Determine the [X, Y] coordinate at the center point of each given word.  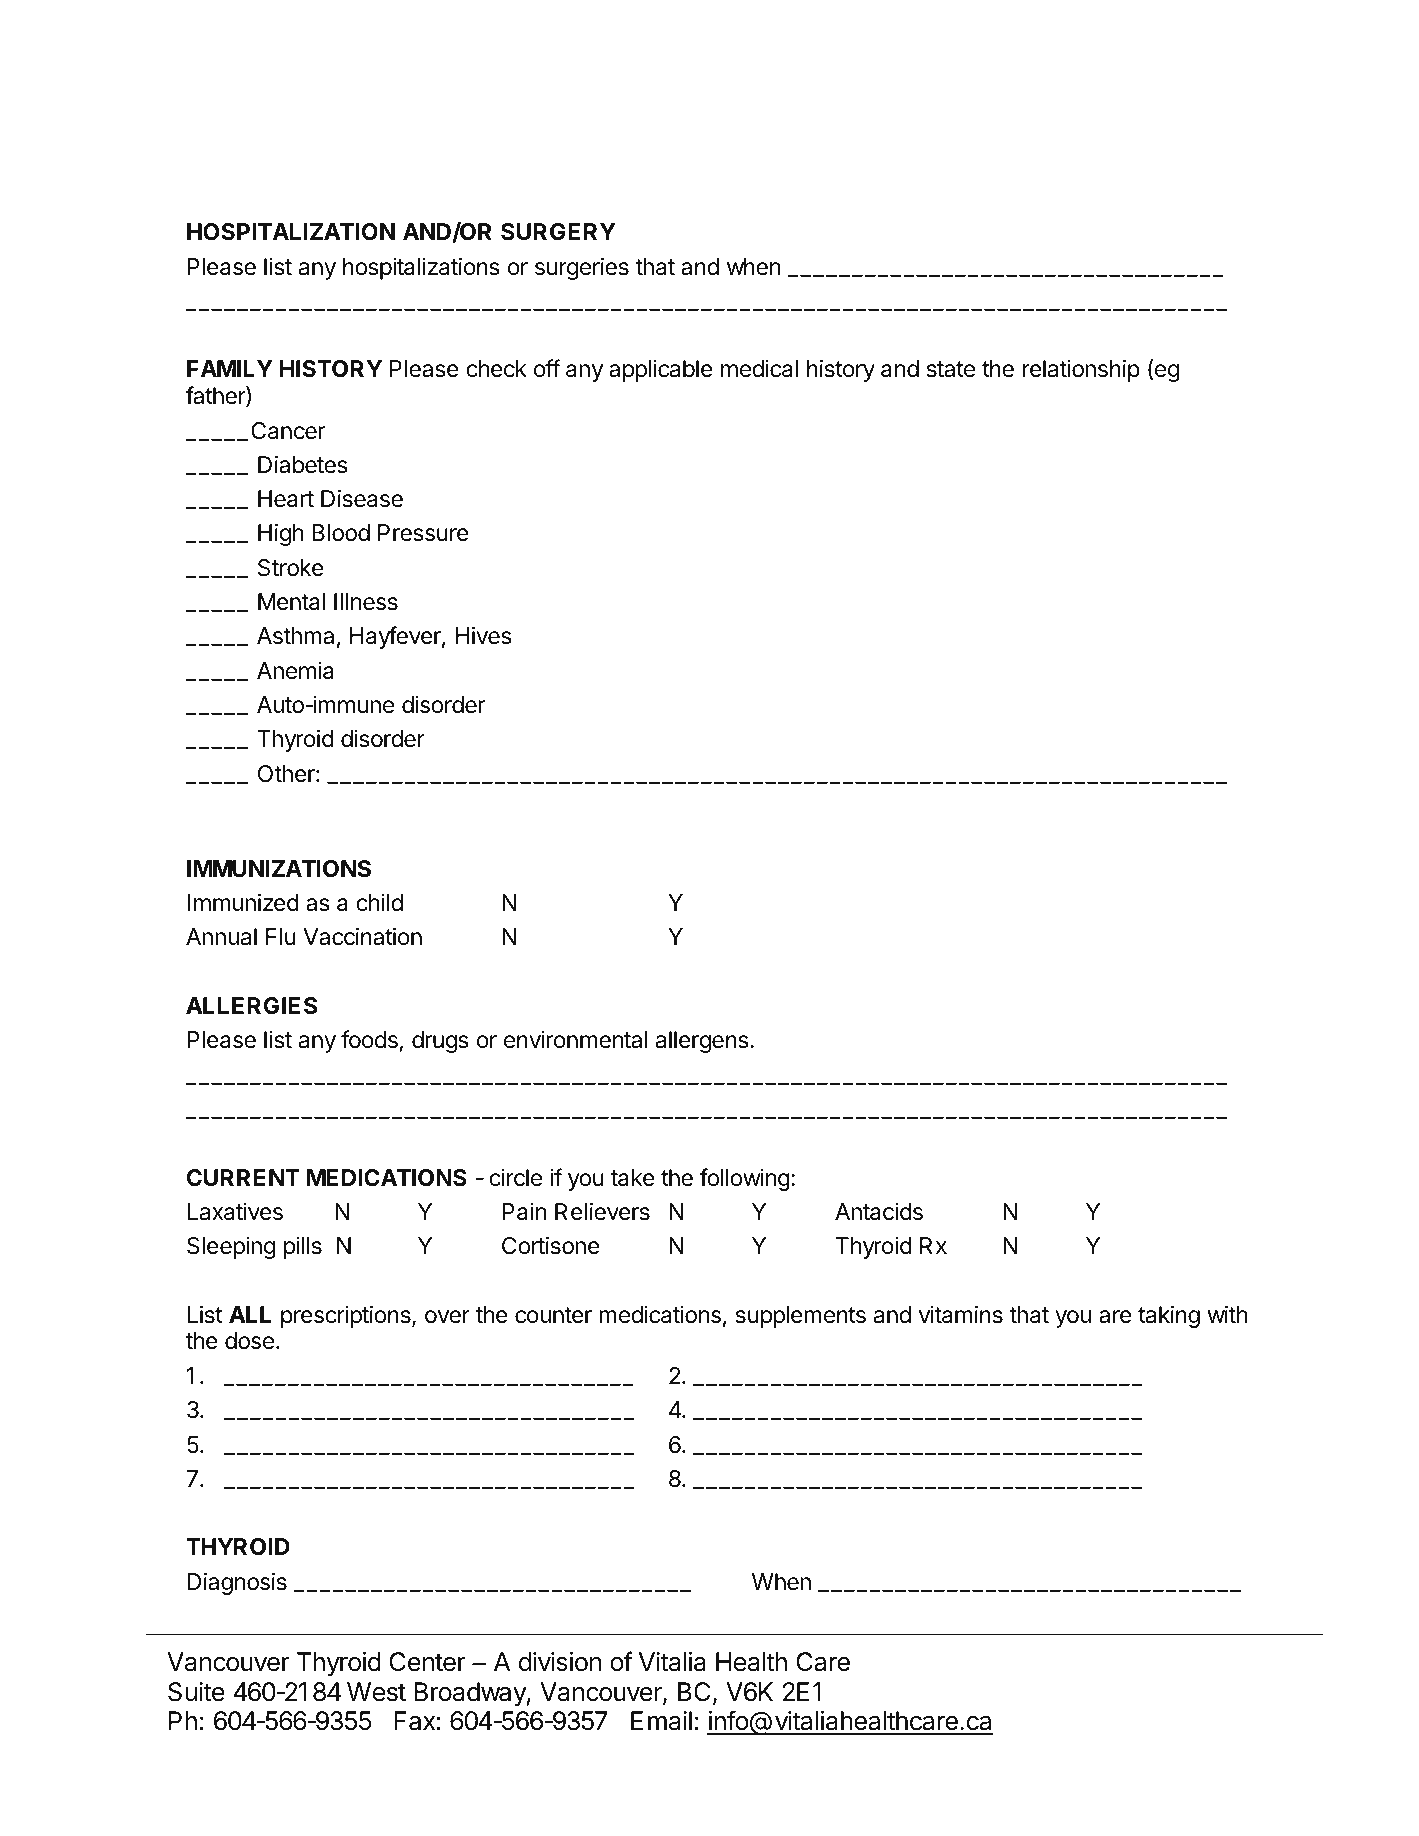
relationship [1081, 370]
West [376, 1692]
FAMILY [230, 368]
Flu [281, 936]
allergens [702, 1042]
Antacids [879, 1211]
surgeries [582, 268]
